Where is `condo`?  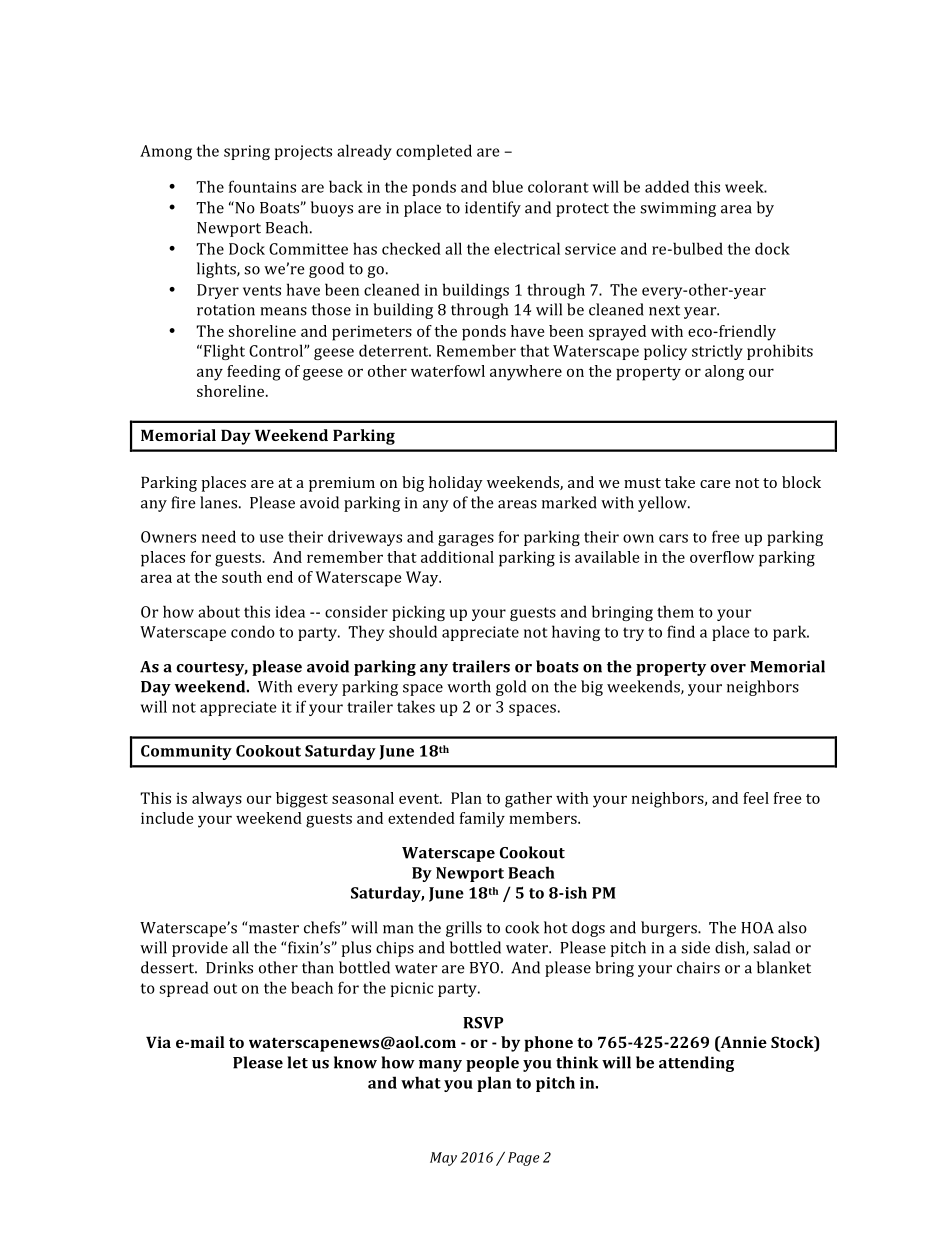 condo is located at coordinates (253, 631).
